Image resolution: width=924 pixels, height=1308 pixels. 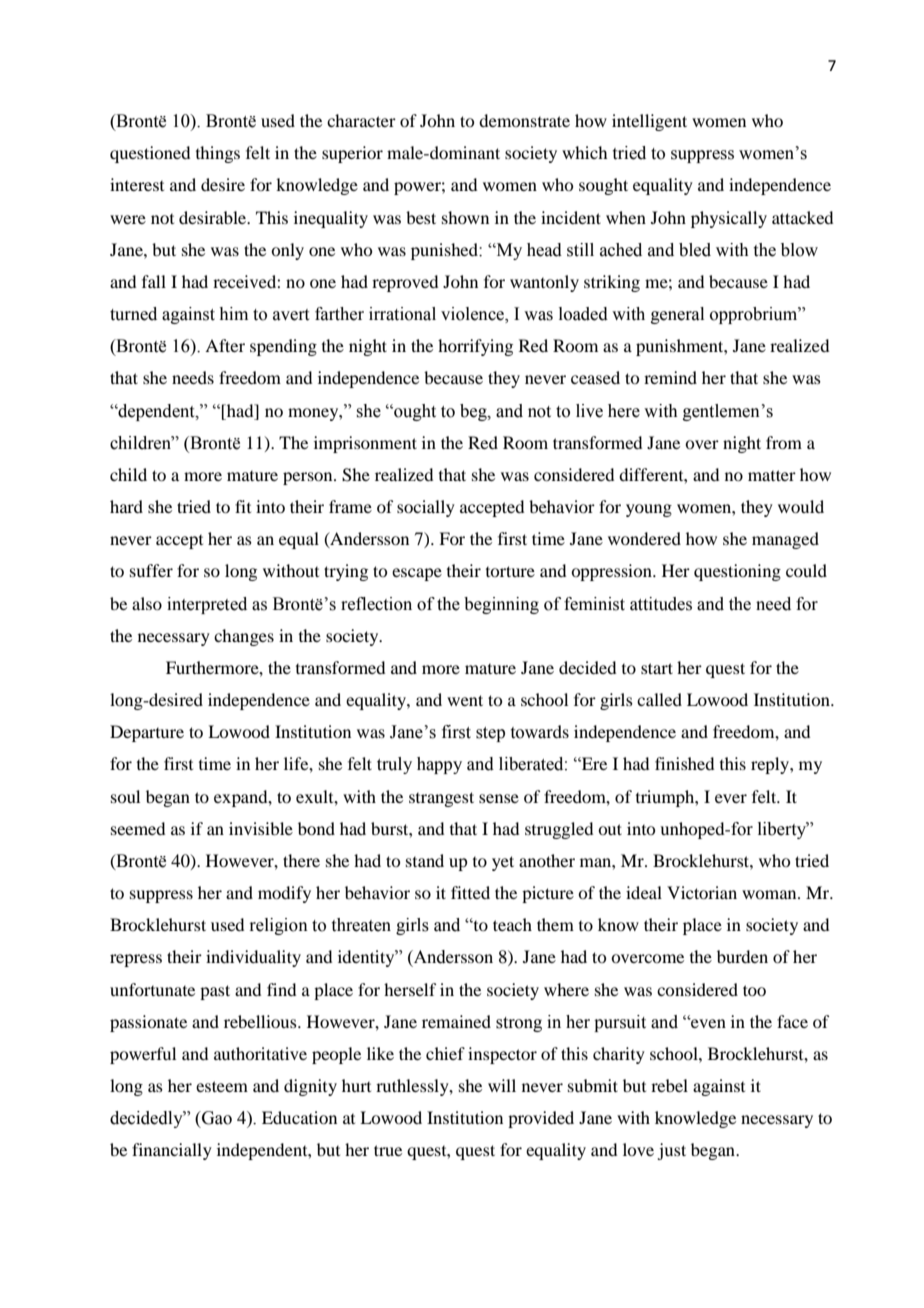 I want to click on Gao, so click(x=216, y=1118).
